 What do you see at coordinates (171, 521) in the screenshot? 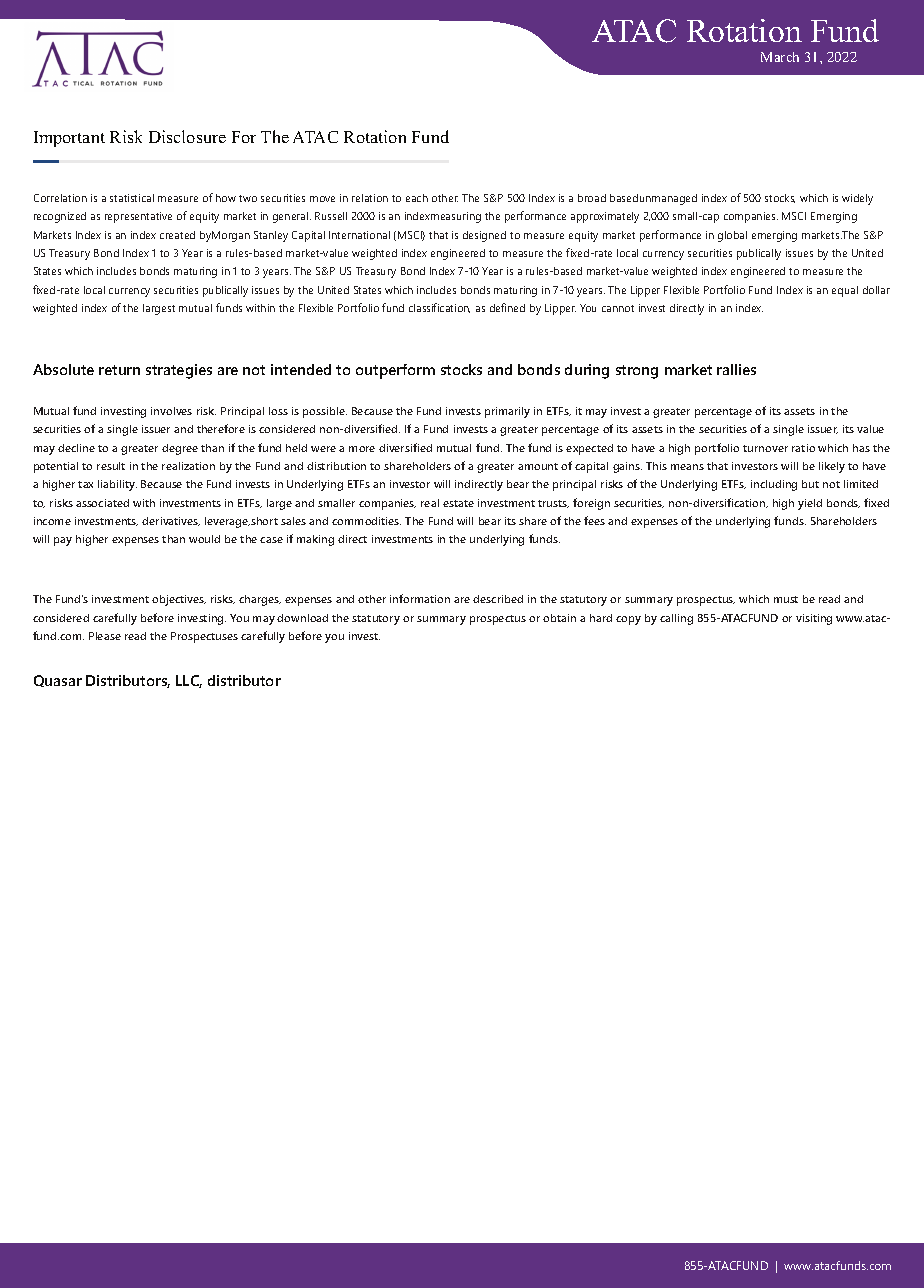
I see `derivatives` at bounding box center [171, 521].
